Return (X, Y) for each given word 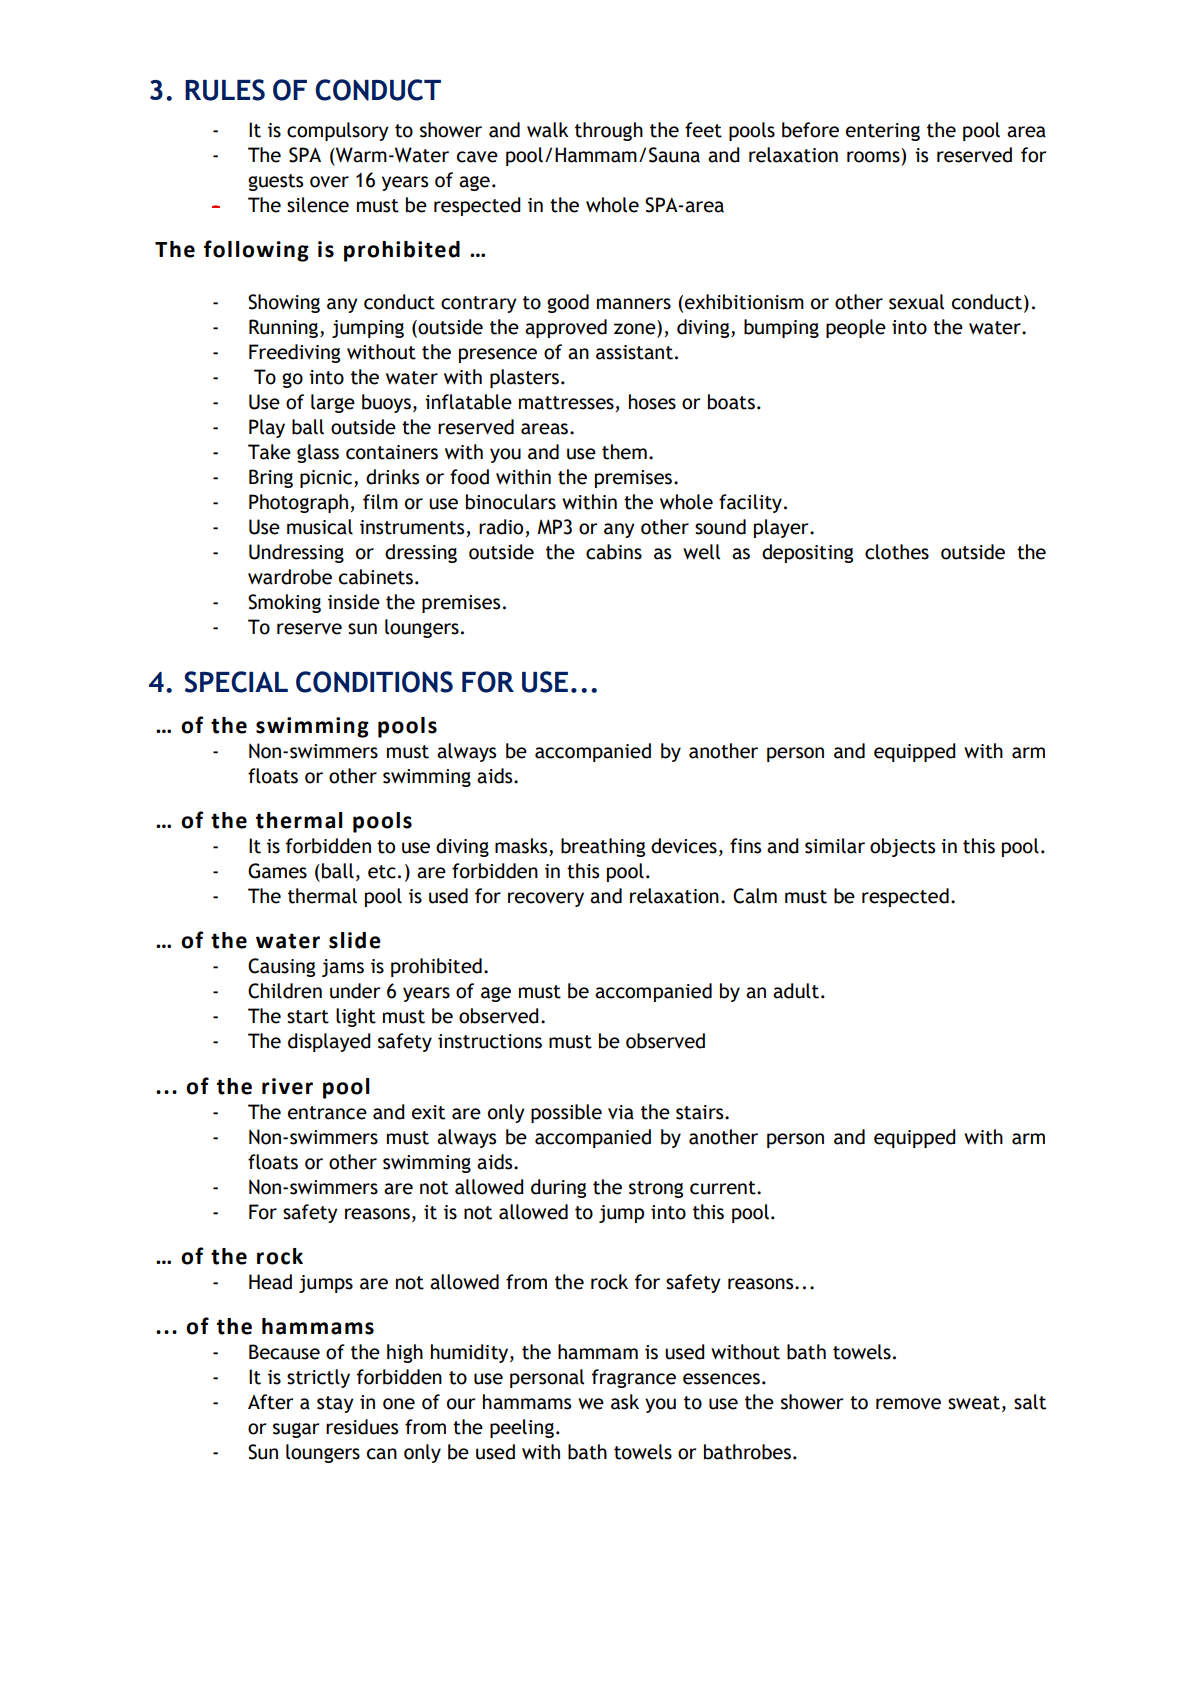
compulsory (338, 131)
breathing (603, 847)
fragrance (634, 1378)
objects (902, 847)
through (609, 131)
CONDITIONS (374, 682)
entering (883, 132)
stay (335, 1404)
